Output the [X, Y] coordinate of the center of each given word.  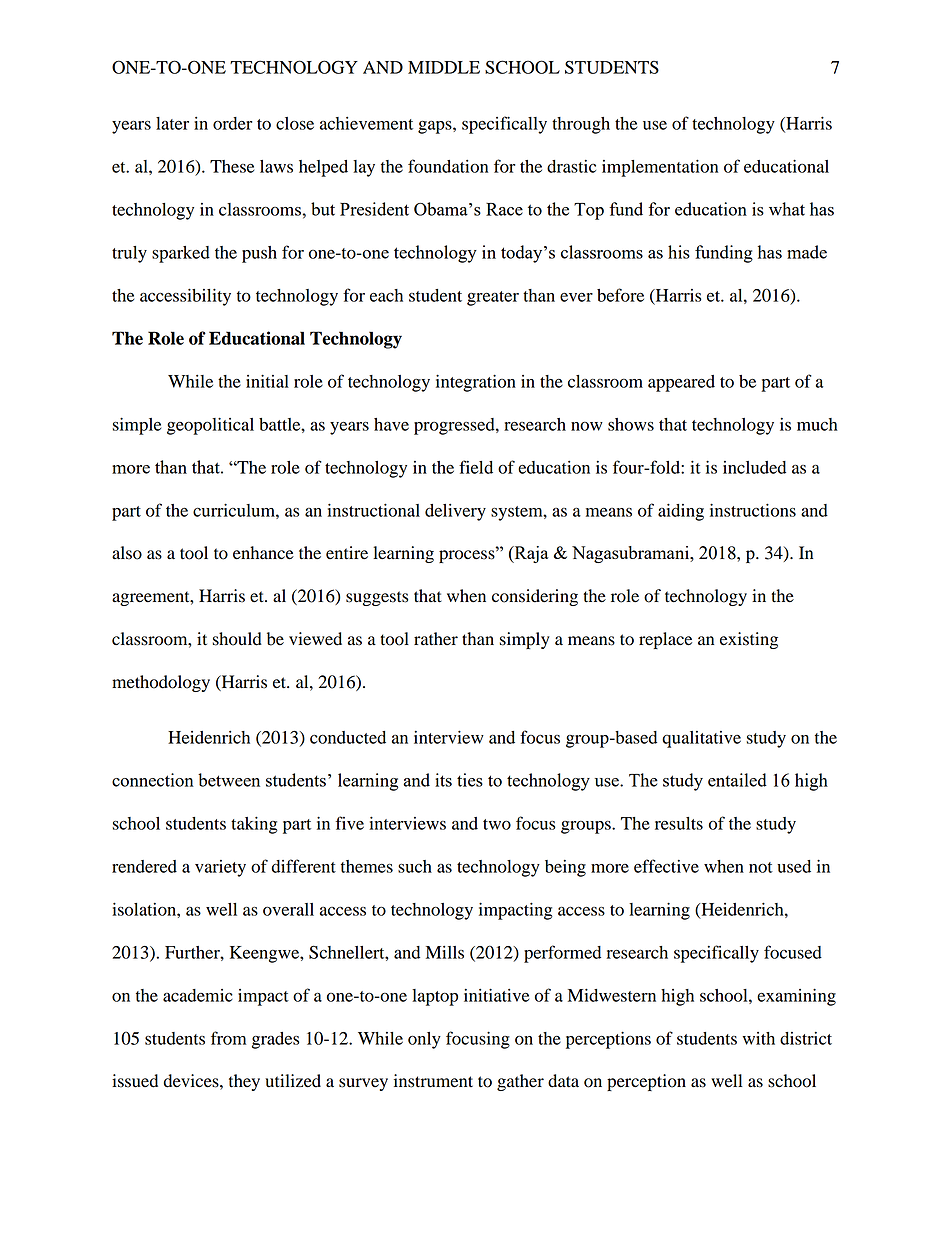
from [228, 1038]
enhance [263, 553]
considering [535, 597]
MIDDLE [444, 67]
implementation [660, 168]
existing [749, 640]
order [233, 123]
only [424, 1040]
